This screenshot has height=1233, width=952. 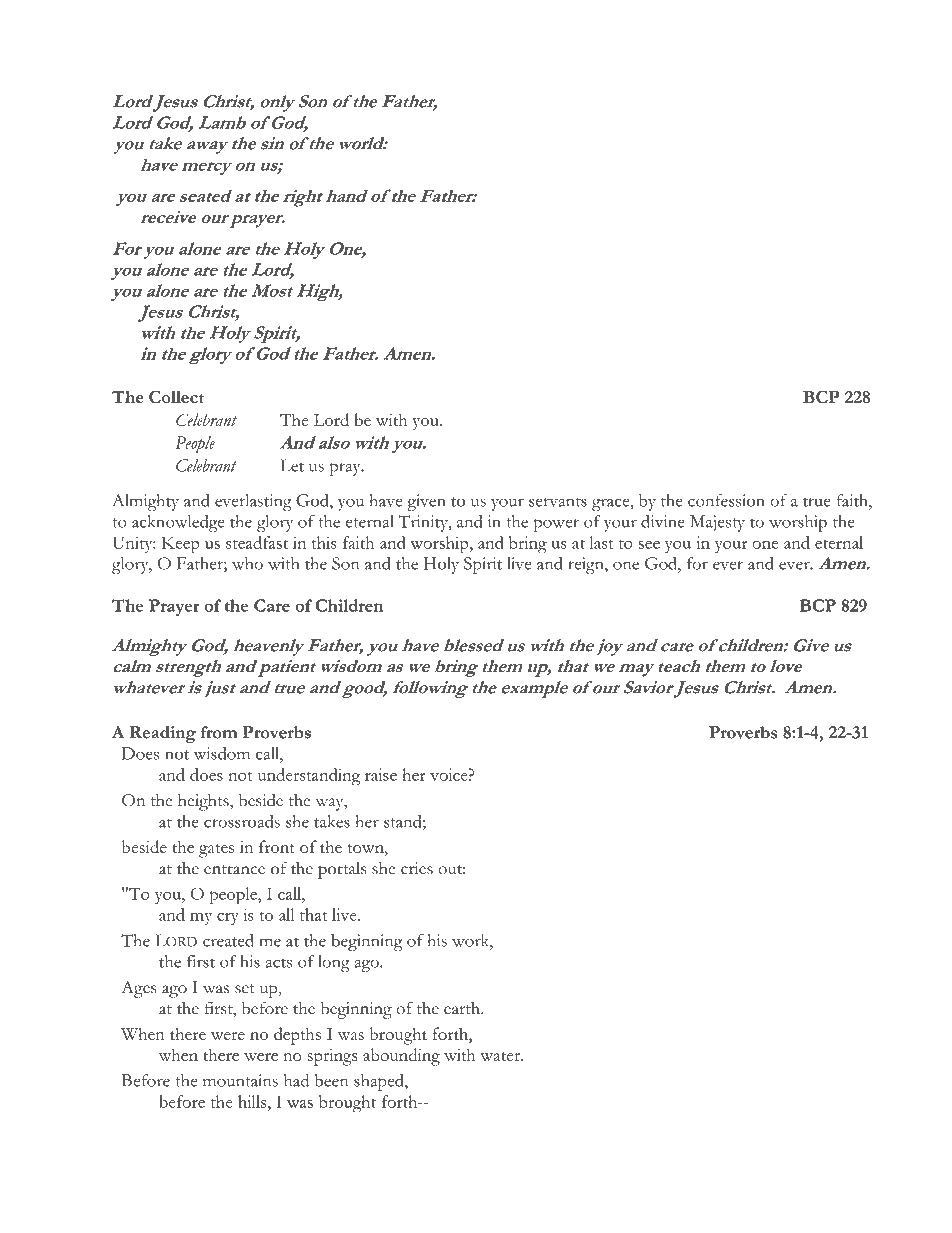 What do you see at coordinates (401, 1057) in the screenshot?
I see `abounding` at bounding box center [401, 1057].
